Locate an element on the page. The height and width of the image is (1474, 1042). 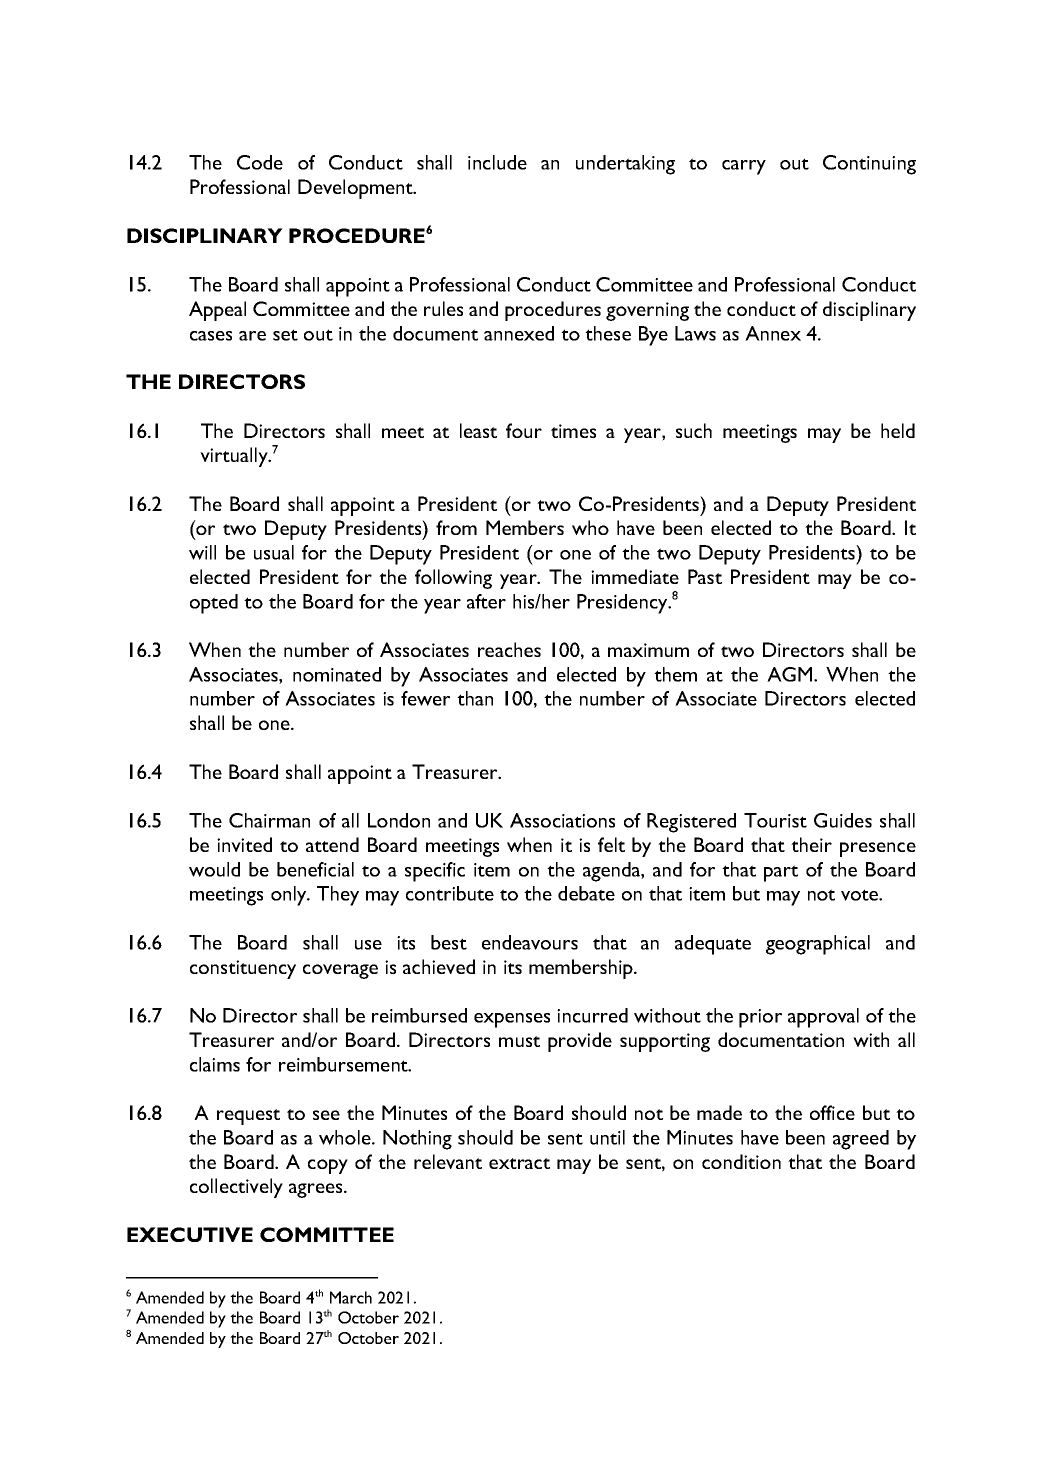
March is located at coordinates (351, 1297).
